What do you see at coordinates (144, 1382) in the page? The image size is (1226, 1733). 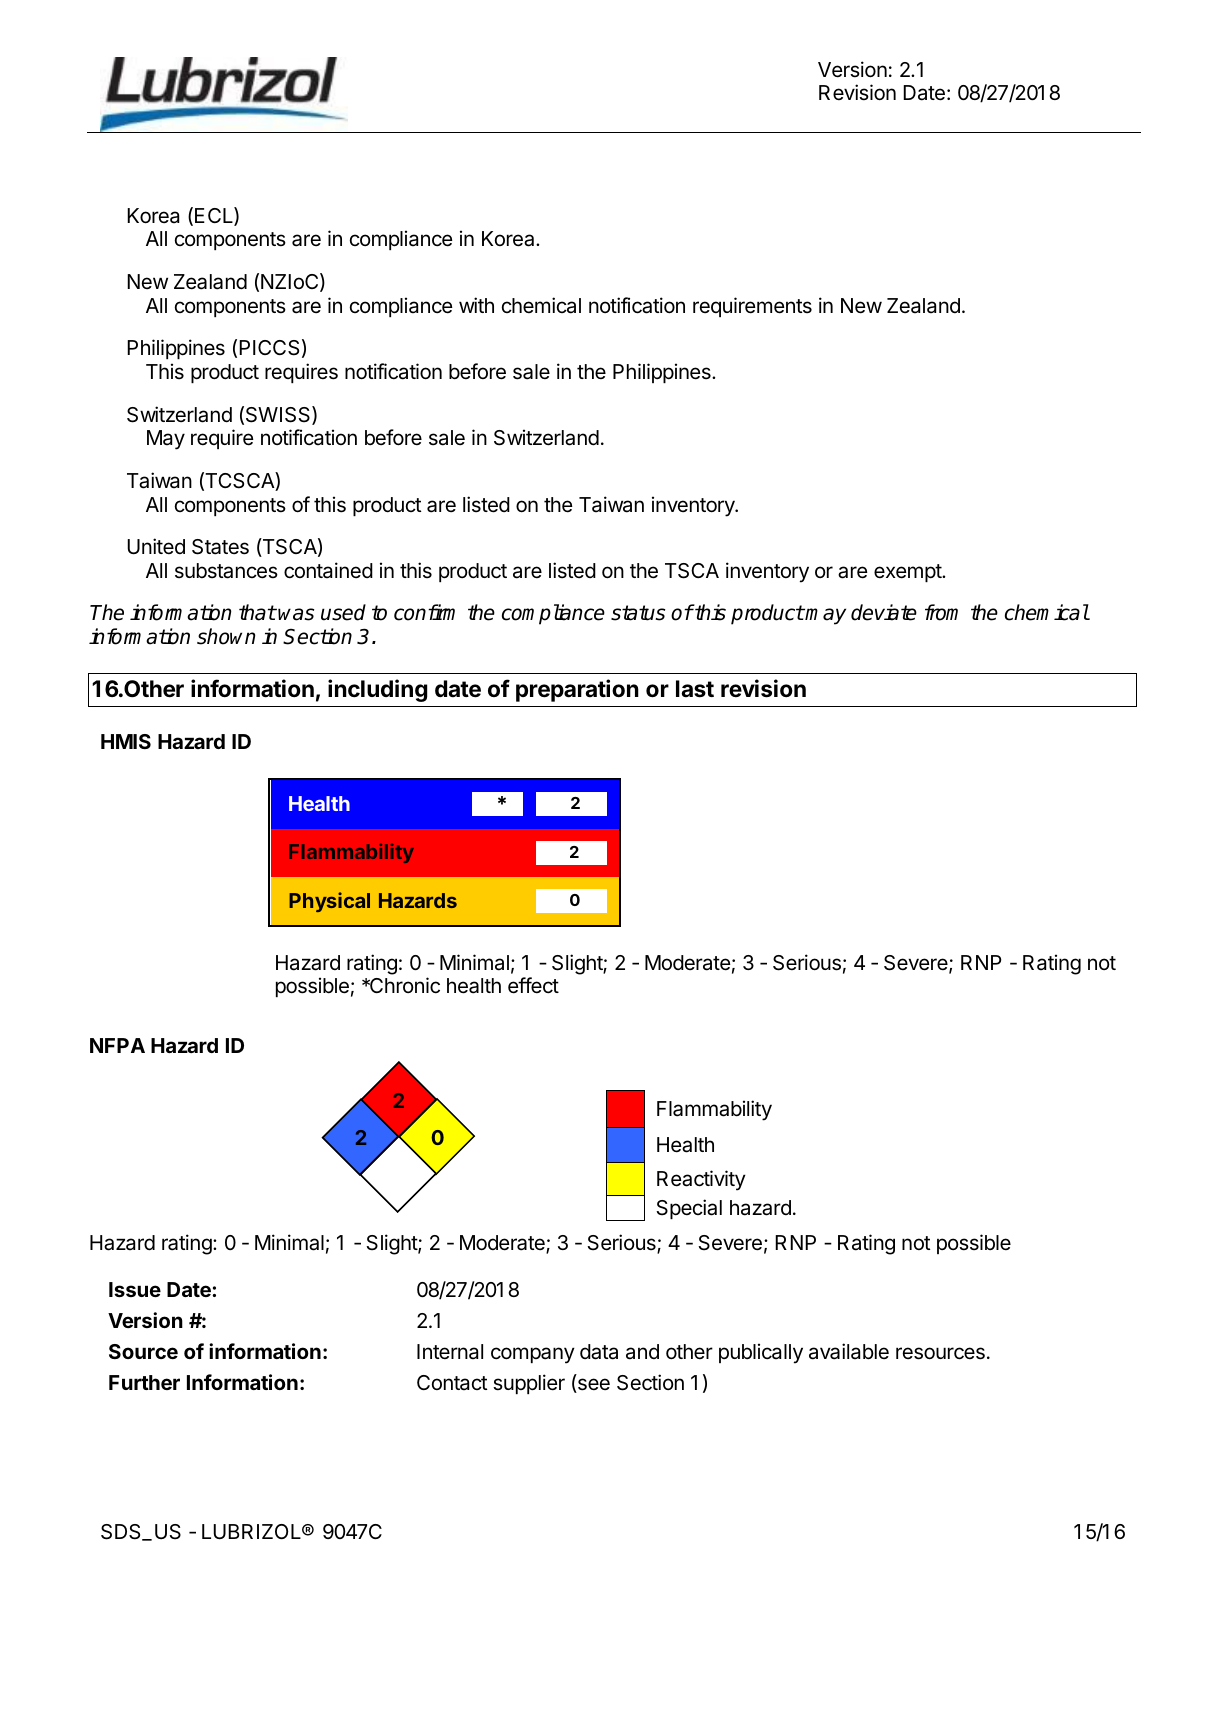 I see `Further` at bounding box center [144, 1382].
